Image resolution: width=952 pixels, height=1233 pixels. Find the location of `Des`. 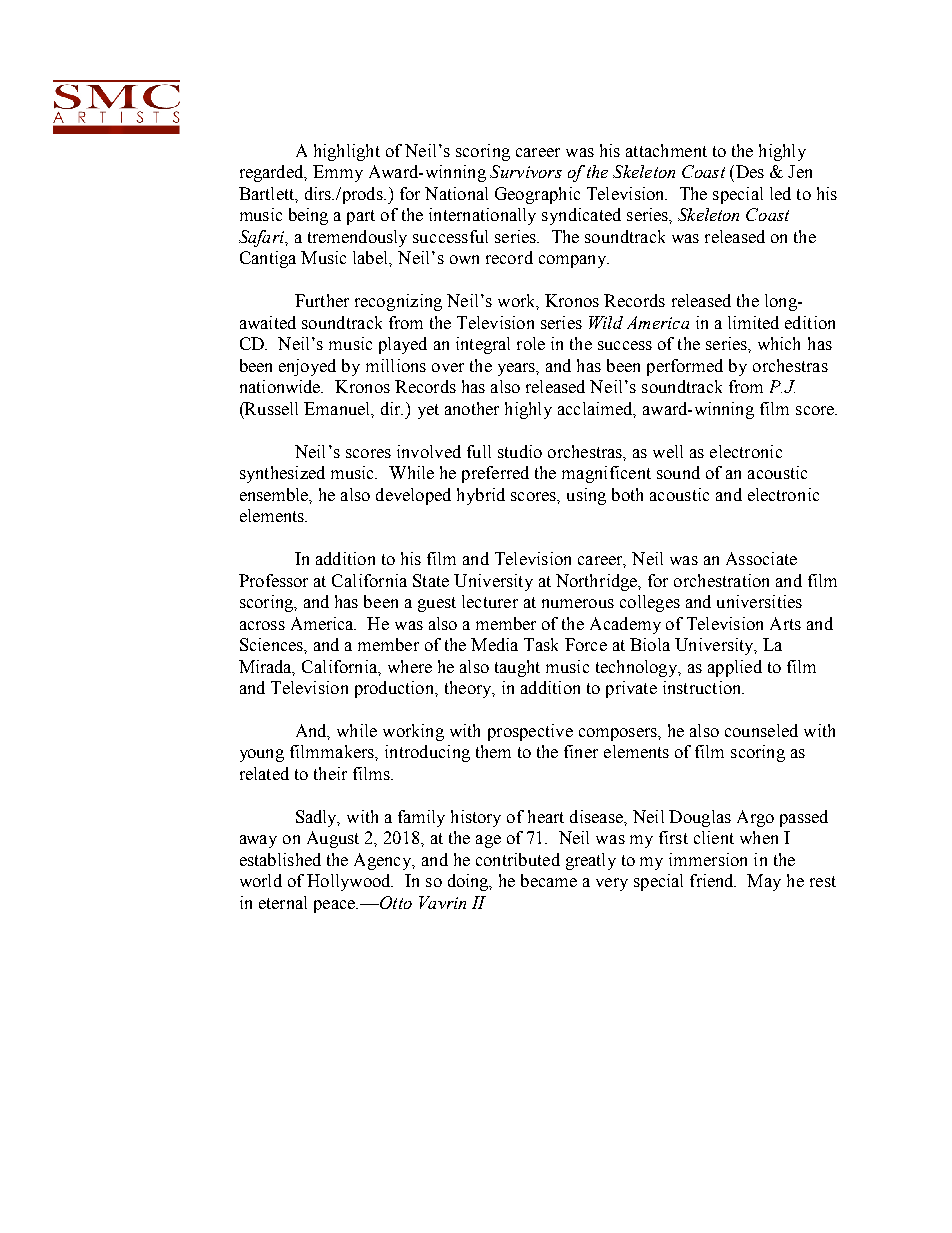

Des is located at coordinates (750, 171).
